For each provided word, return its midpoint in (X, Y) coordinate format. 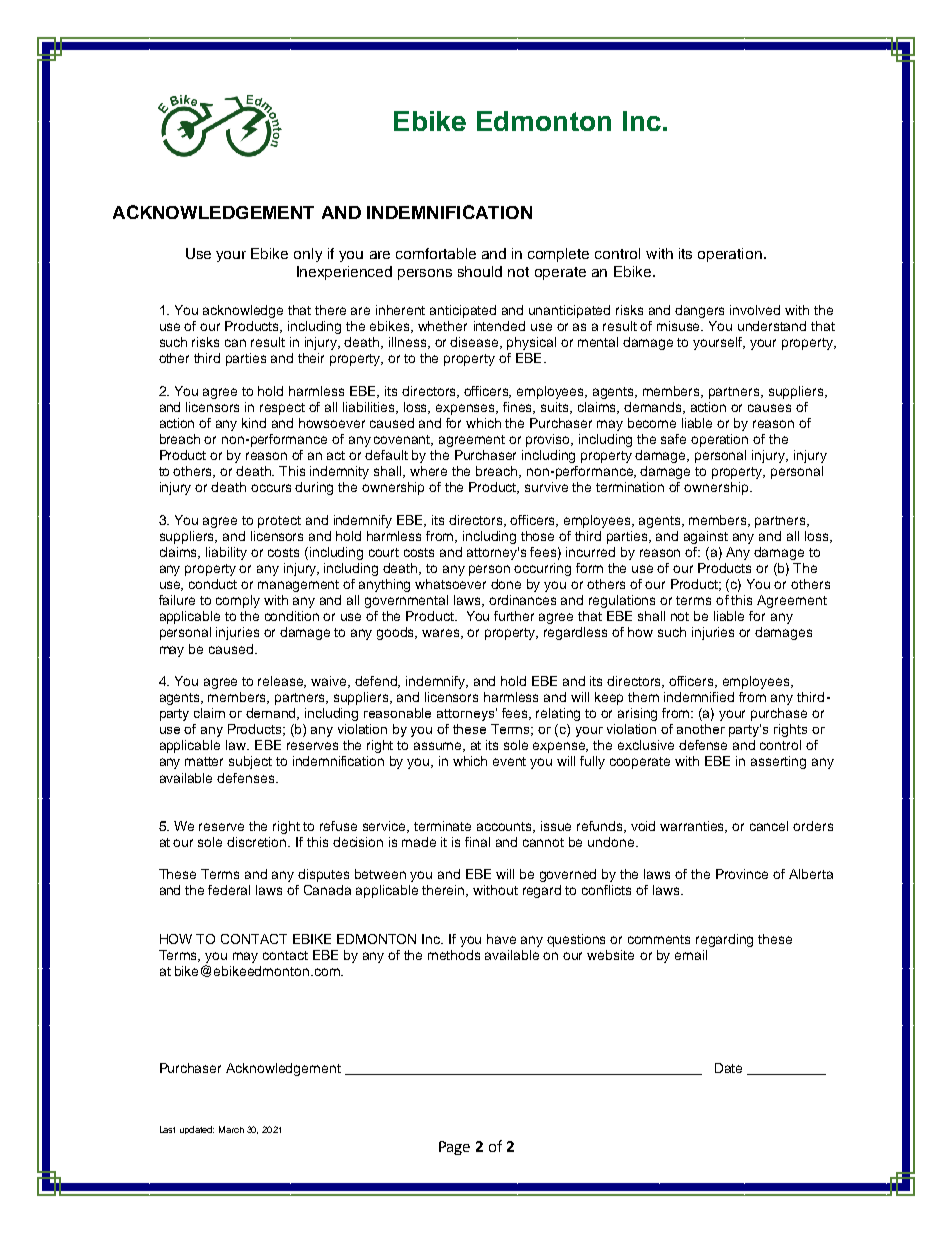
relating (558, 714)
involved (755, 310)
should (480, 271)
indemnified (699, 697)
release (282, 682)
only (308, 255)
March (231, 1129)
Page (454, 1148)
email (691, 955)
